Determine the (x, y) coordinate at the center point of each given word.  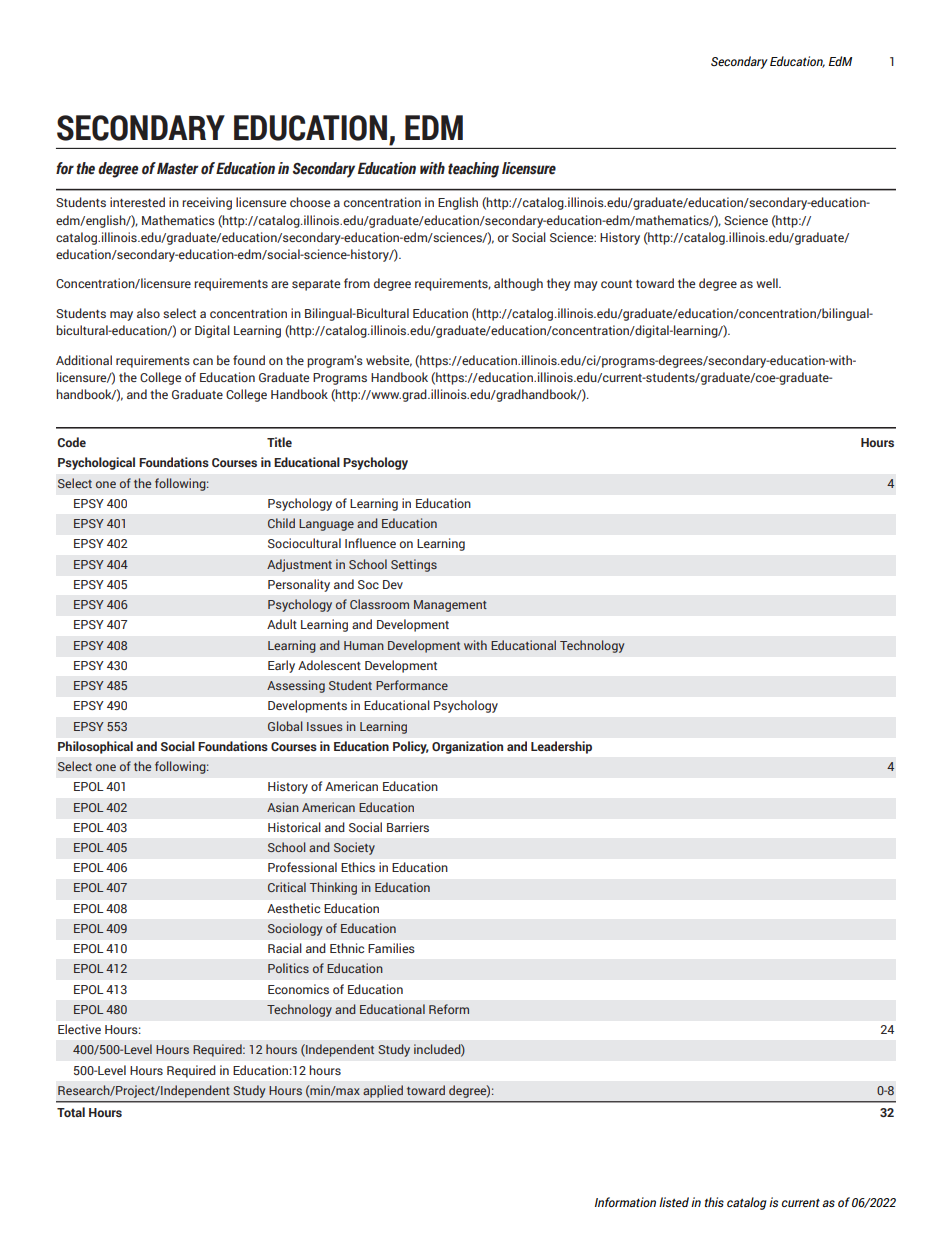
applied (383, 1091)
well (768, 283)
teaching (473, 170)
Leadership (561, 747)
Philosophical (95, 747)
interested (137, 202)
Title (279, 442)
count (616, 284)
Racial (285, 948)
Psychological (96, 463)
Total (71, 1112)
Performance (412, 685)
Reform (449, 1009)
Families (391, 948)
